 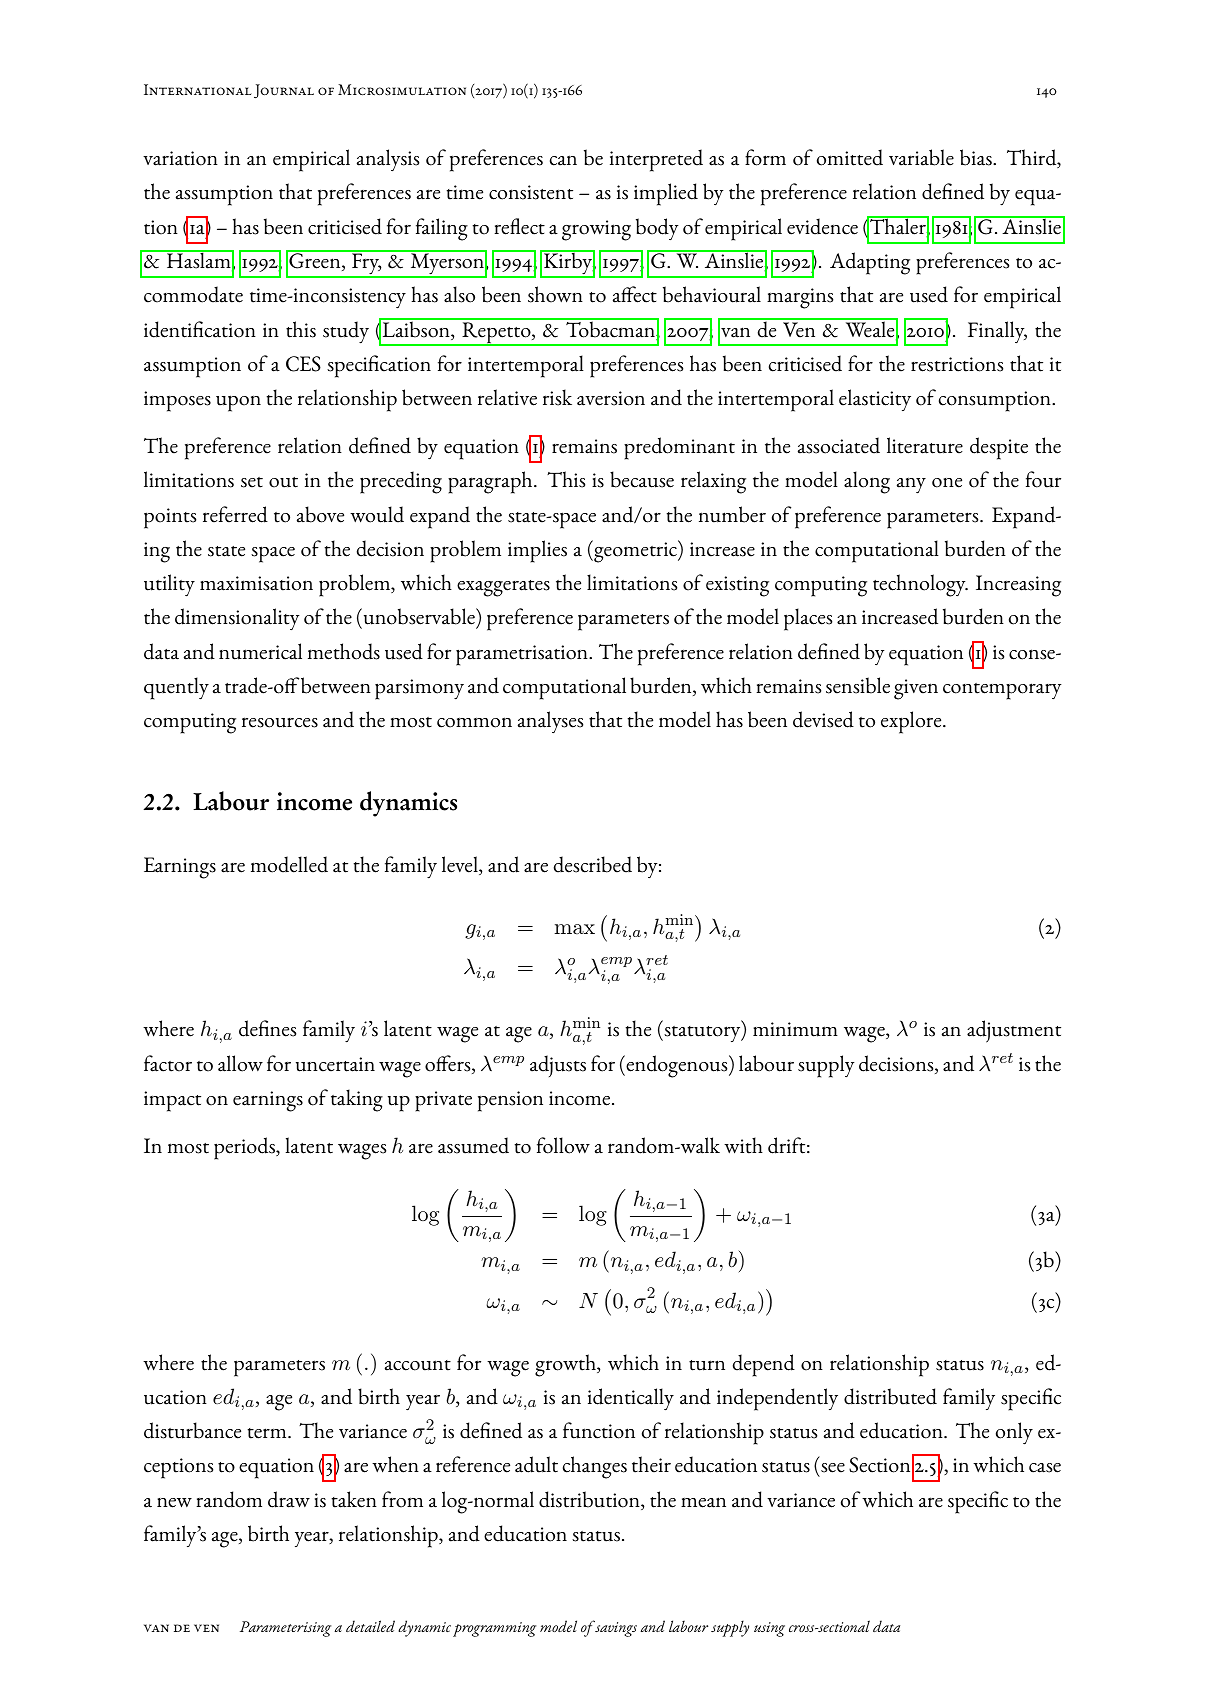 I want to click on periods, so click(x=246, y=1148).
